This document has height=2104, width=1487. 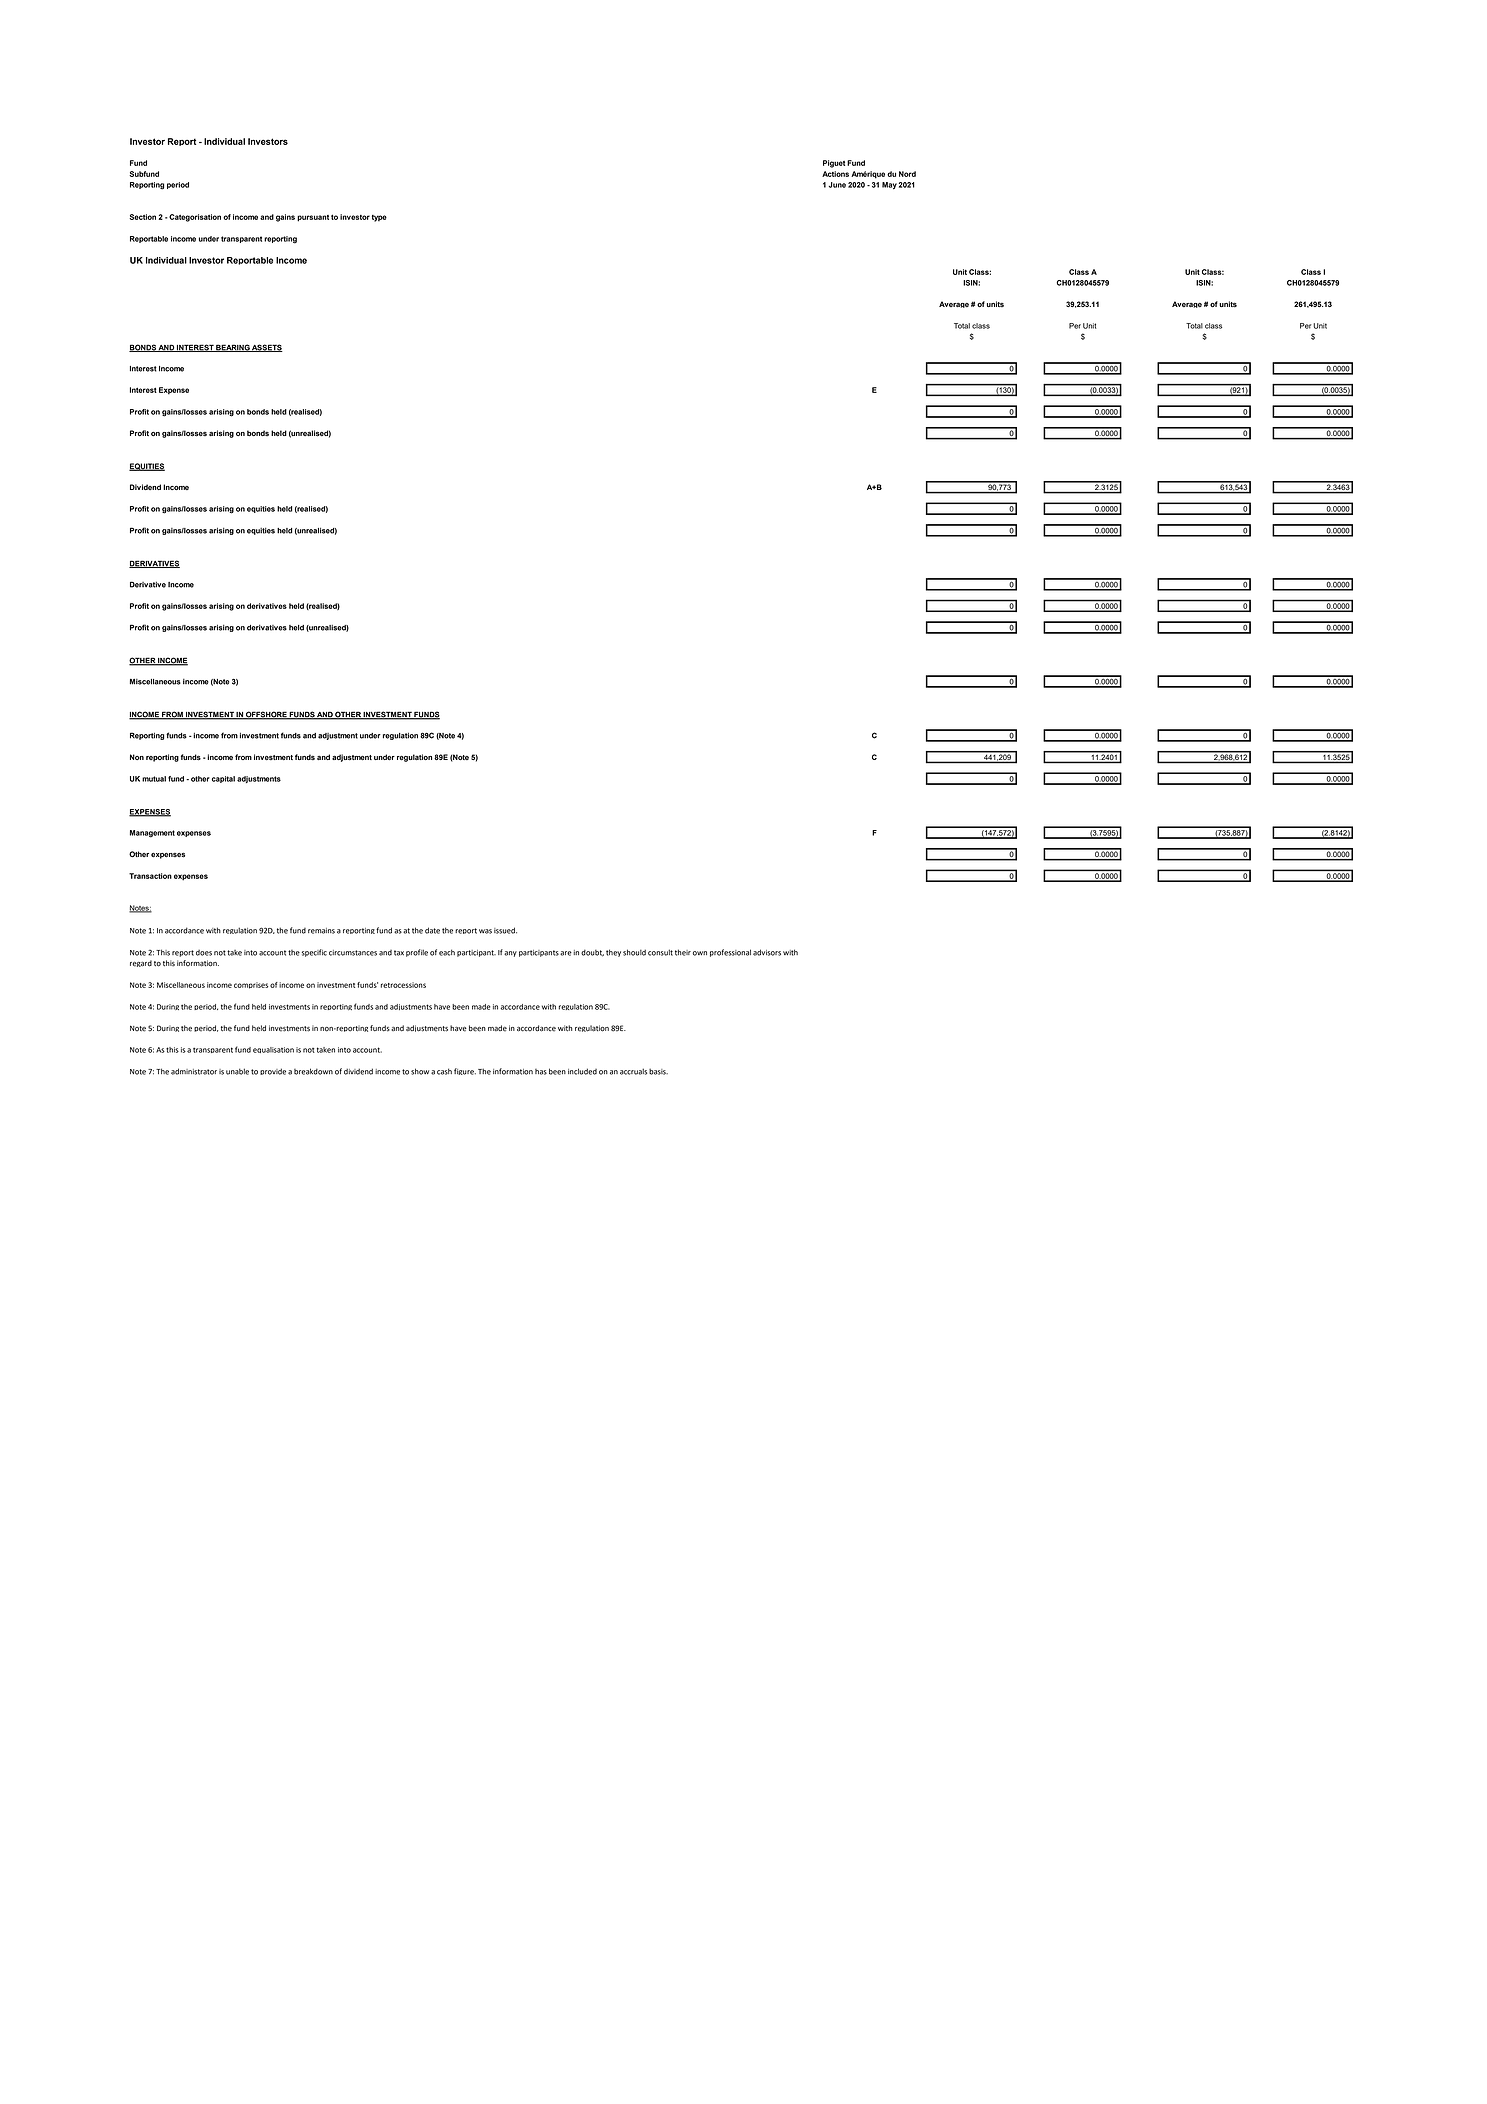 I want to click on June, so click(x=837, y=185).
